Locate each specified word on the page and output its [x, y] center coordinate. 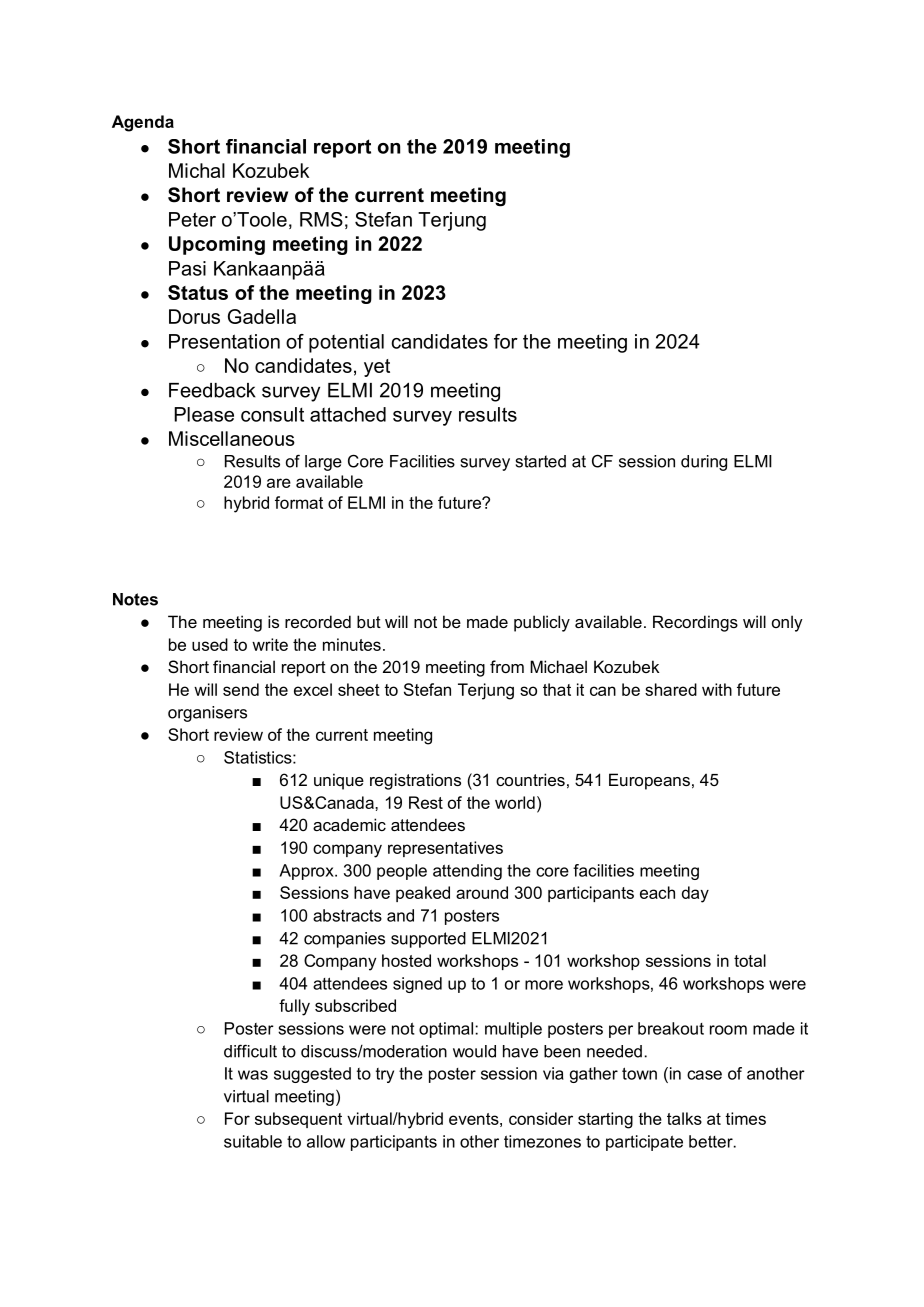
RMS [321, 219]
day [695, 894]
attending [467, 872]
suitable [253, 1141]
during [704, 463]
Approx [307, 872]
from [507, 666]
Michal [197, 170]
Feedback [212, 390]
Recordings [695, 623]
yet [377, 368]
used [210, 644]
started [541, 461]
